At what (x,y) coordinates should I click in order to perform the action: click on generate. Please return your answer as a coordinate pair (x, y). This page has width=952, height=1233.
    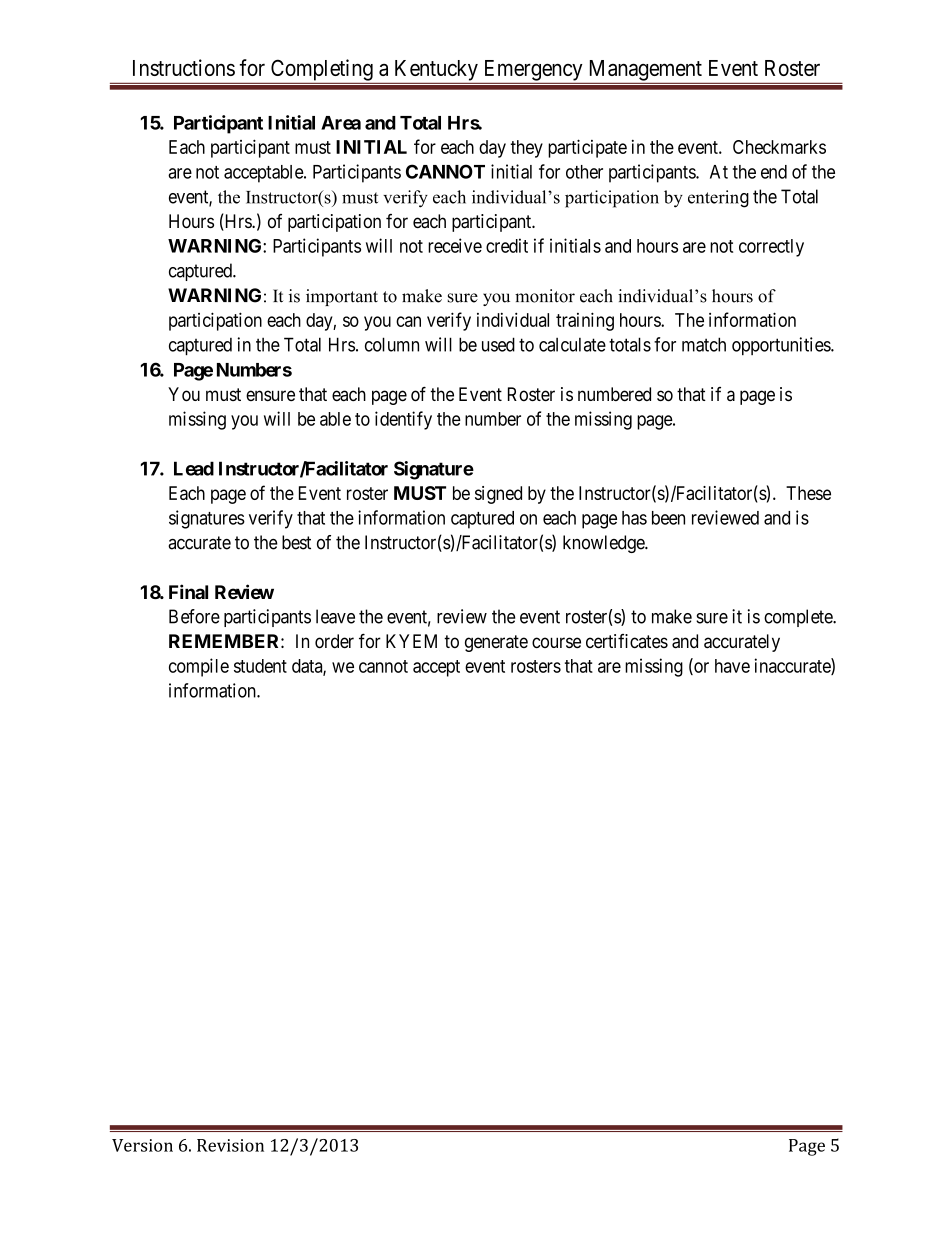
    Looking at the image, I should click on (496, 643).
